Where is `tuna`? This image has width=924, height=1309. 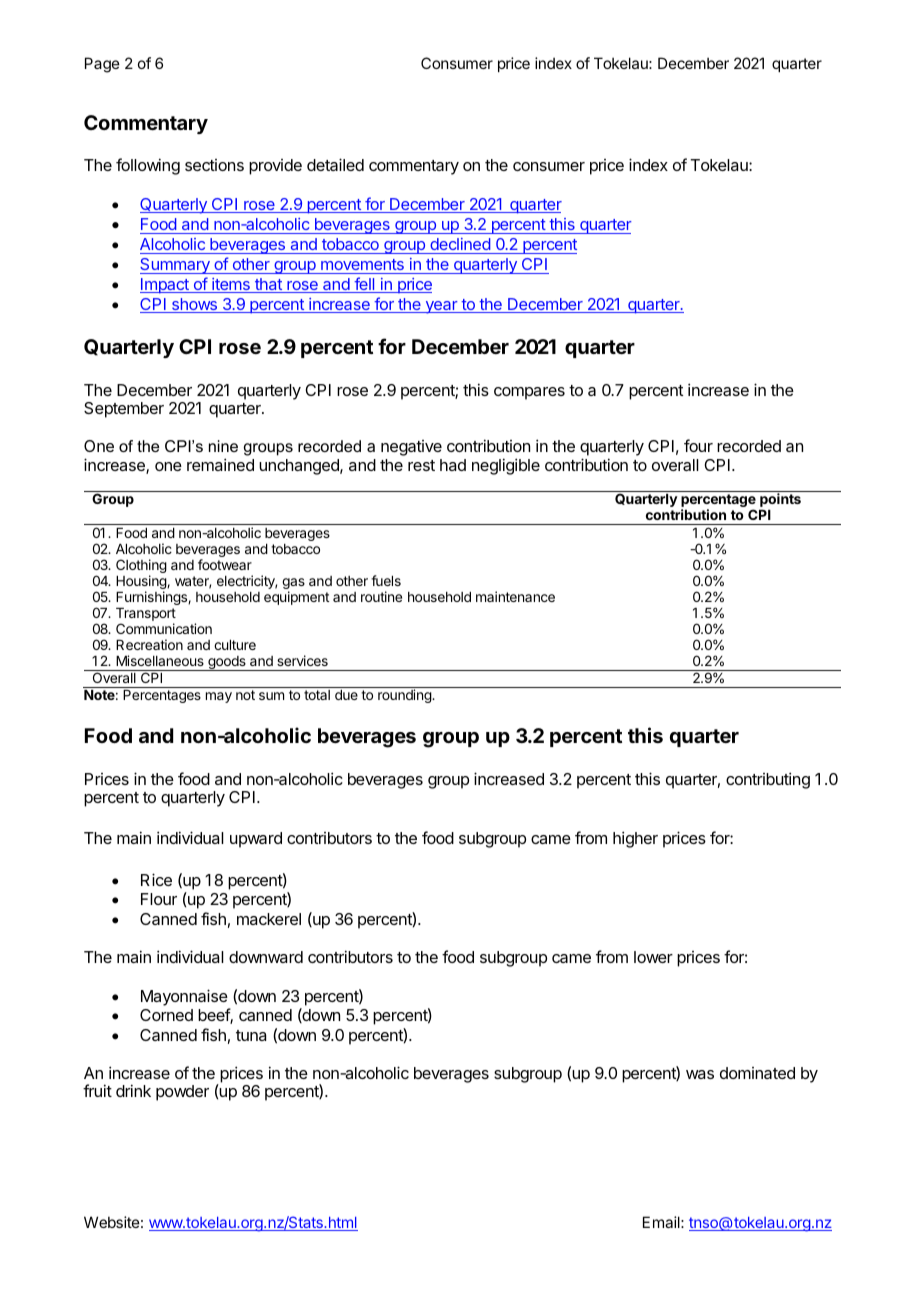 tuna is located at coordinates (251, 1035).
